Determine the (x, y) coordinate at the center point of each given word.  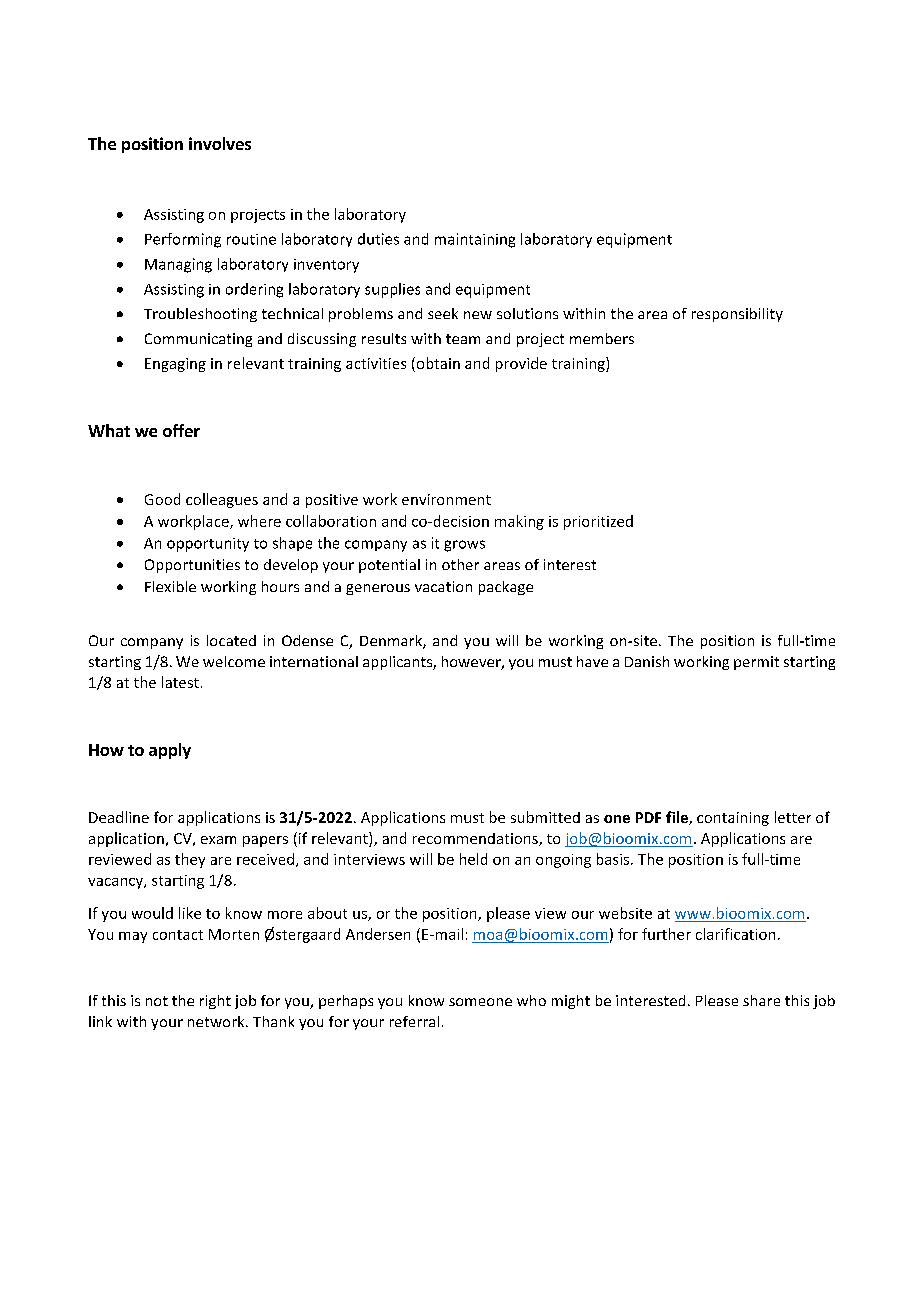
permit (756, 663)
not (157, 1001)
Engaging (175, 365)
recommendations (476, 839)
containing (733, 819)
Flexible (170, 586)
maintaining (475, 240)
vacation (443, 586)
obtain (437, 364)
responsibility (737, 315)
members (602, 338)
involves (220, 143)
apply (170, 751)
